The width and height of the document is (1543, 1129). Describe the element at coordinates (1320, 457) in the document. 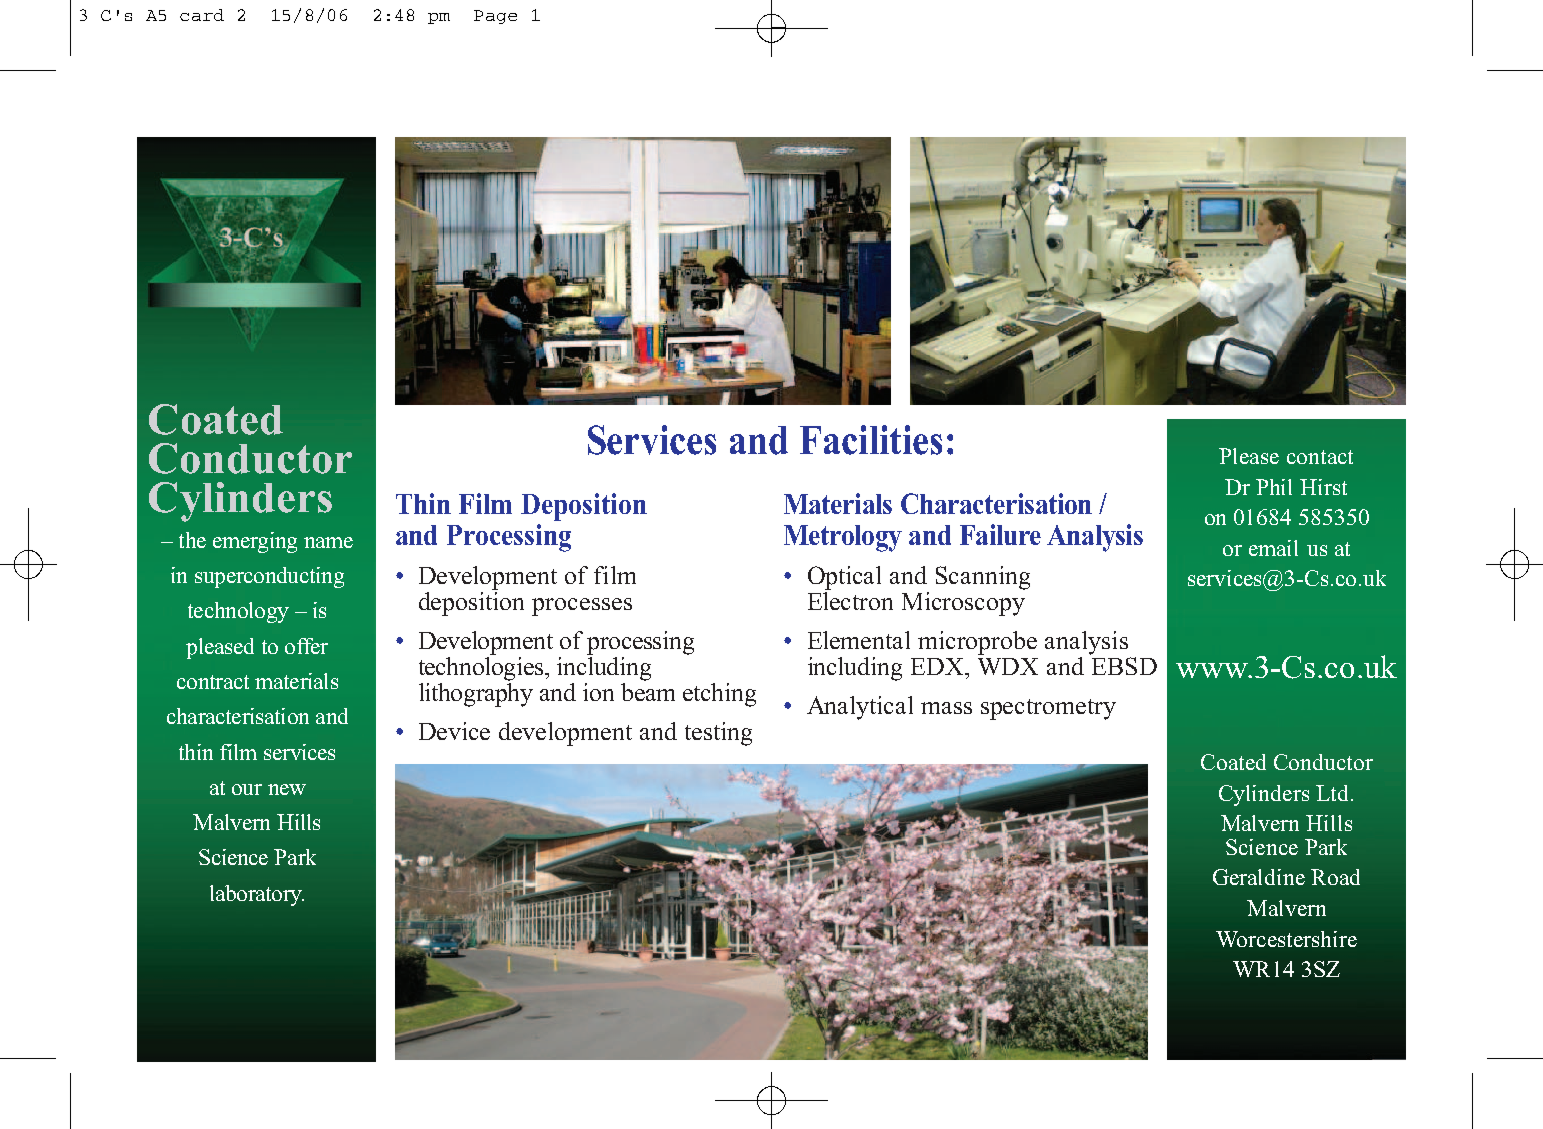

I see `contact` at that location.
